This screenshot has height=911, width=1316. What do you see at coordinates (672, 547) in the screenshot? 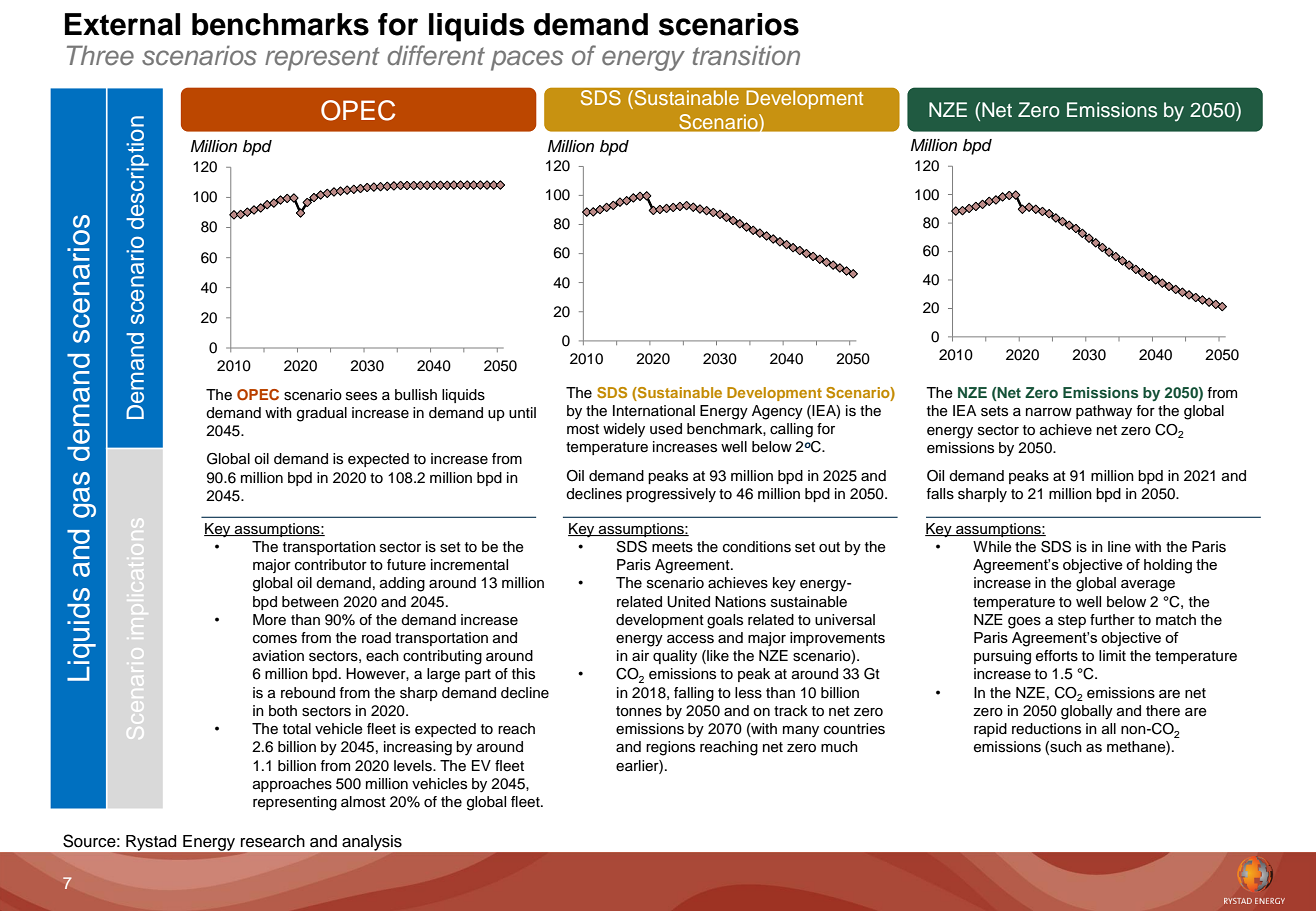
I see `meets` at bounding box center [672, 547].
